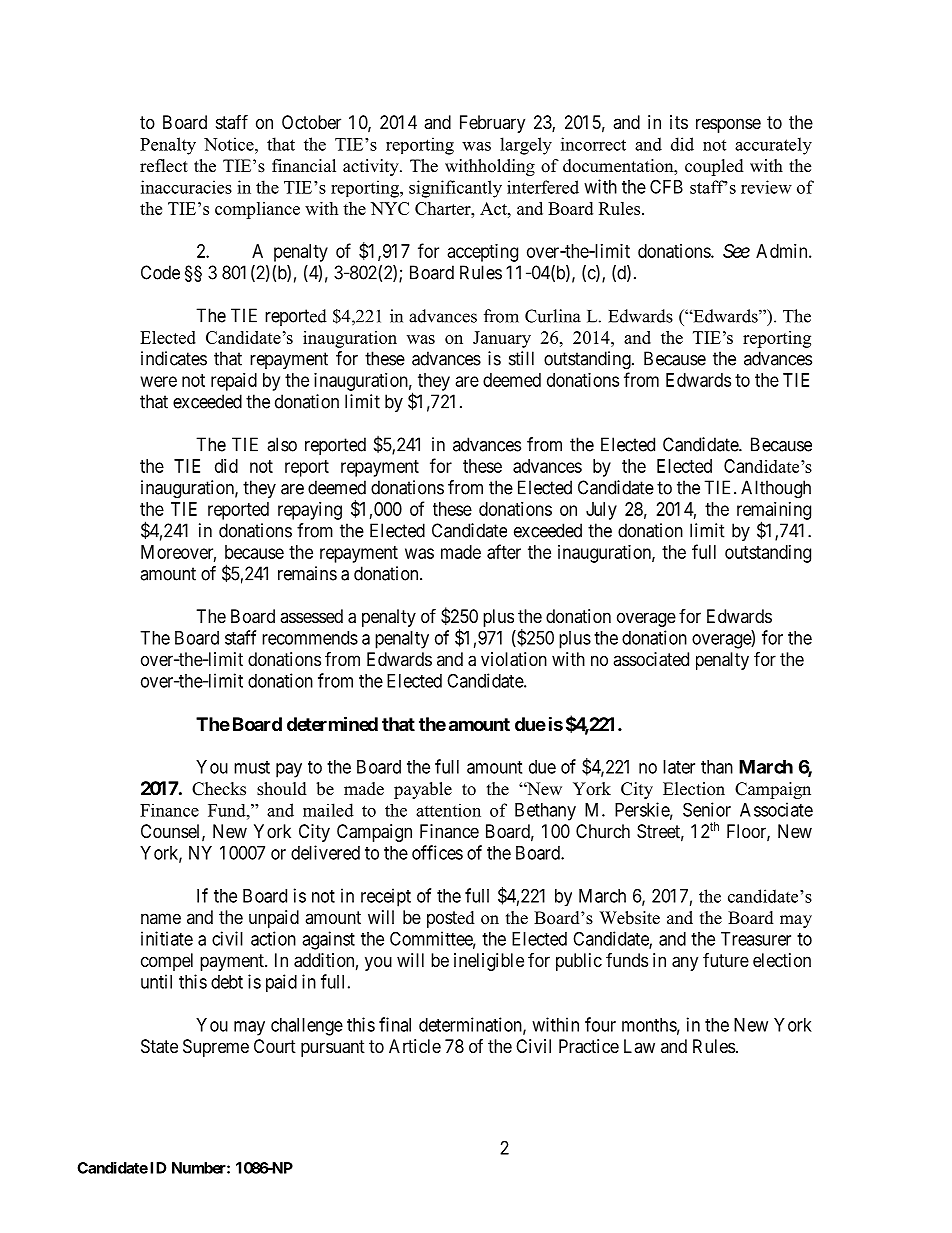  What do you see at coordinates (492, 124) in the screenshot?
I see `February` at bounding box center [492, 124].
